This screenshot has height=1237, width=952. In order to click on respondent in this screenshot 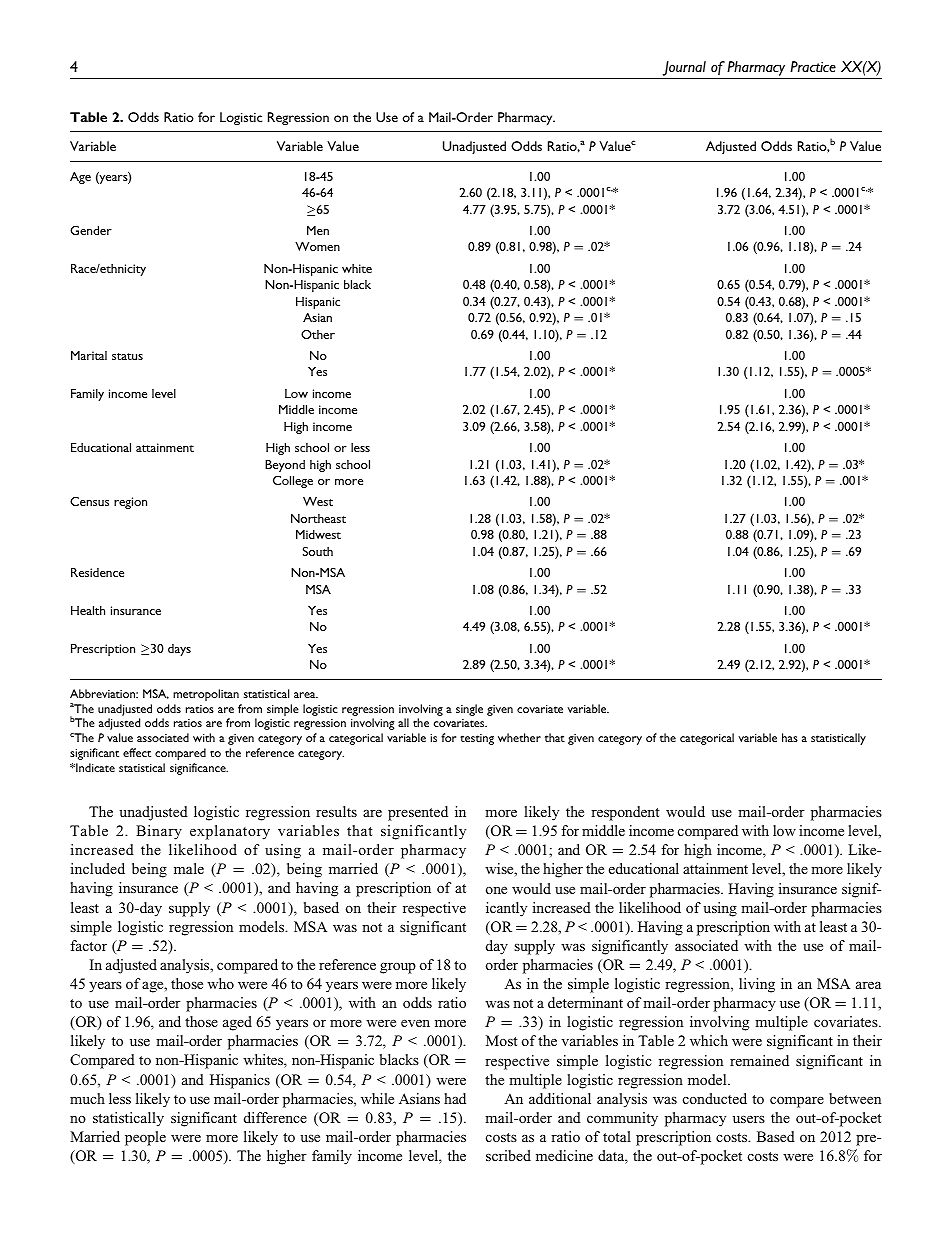, I will do `click(625, 813)`.
